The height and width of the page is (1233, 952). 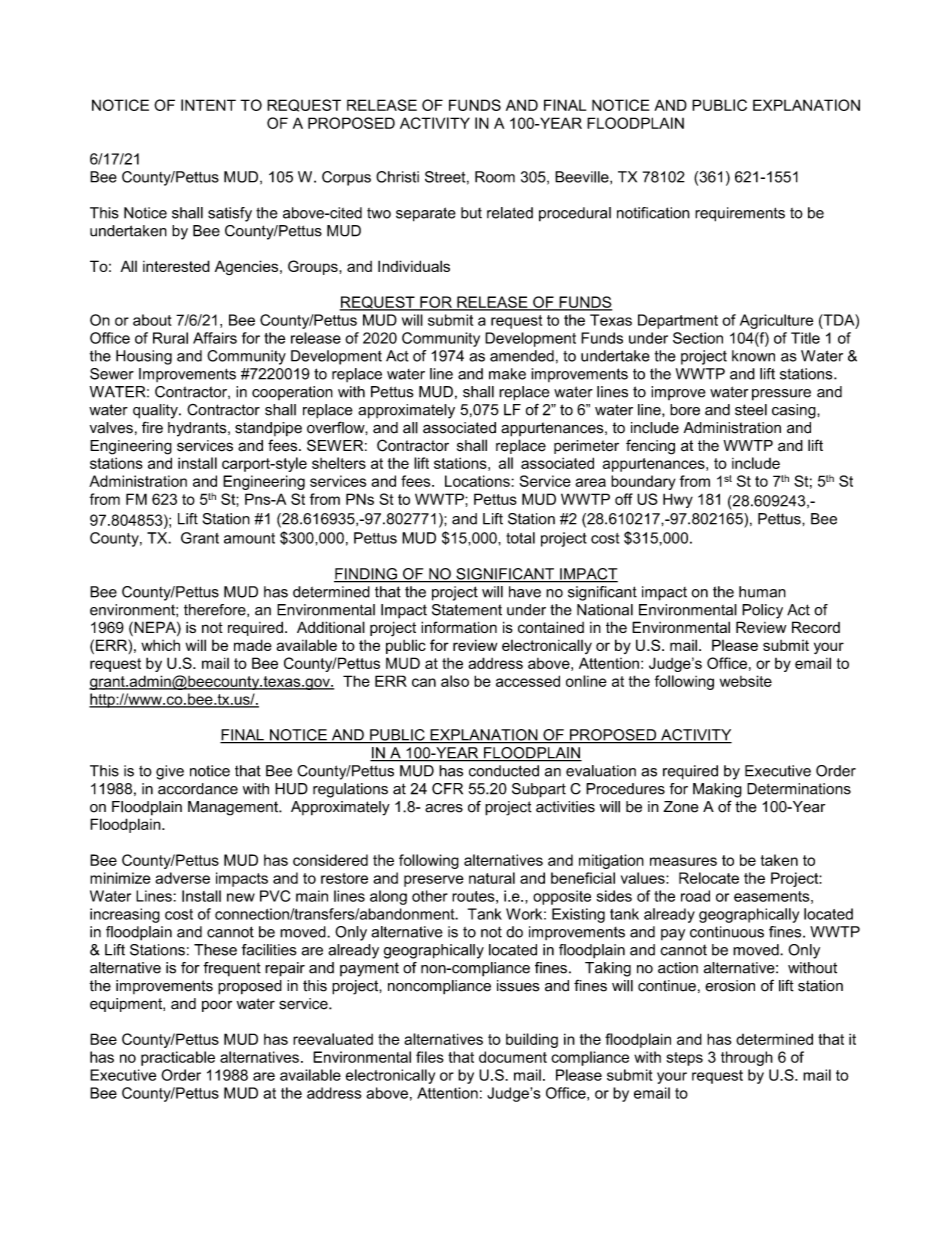 I want to click on poor, so click(x=217, y=1006).
